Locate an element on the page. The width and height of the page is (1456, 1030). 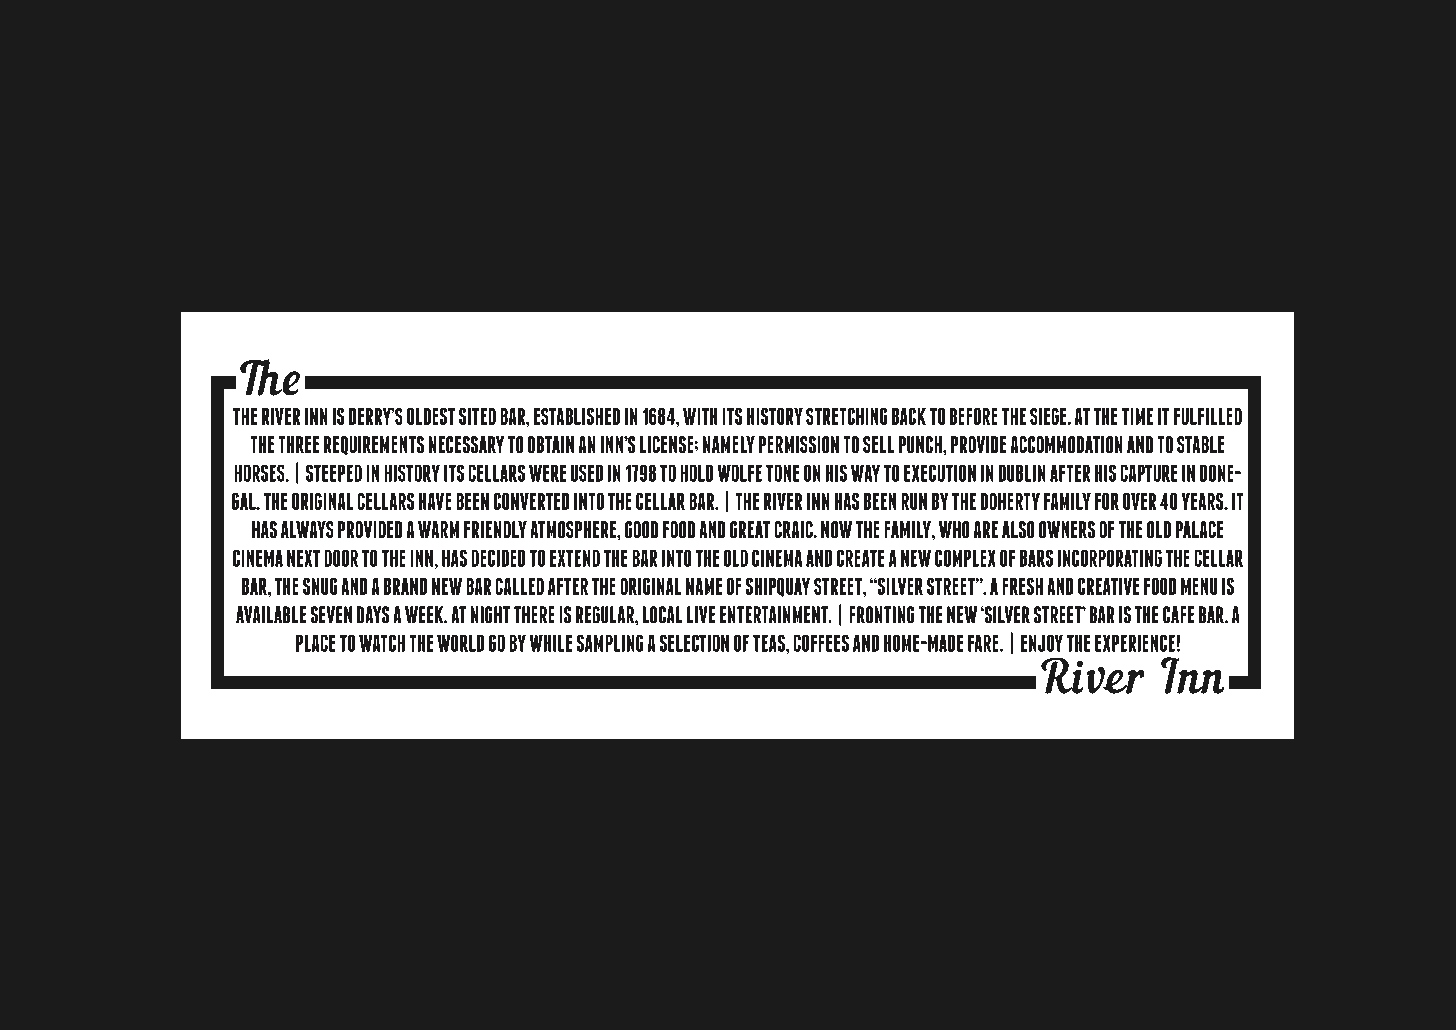
WOLFE is located at coordinates (740, 473).
